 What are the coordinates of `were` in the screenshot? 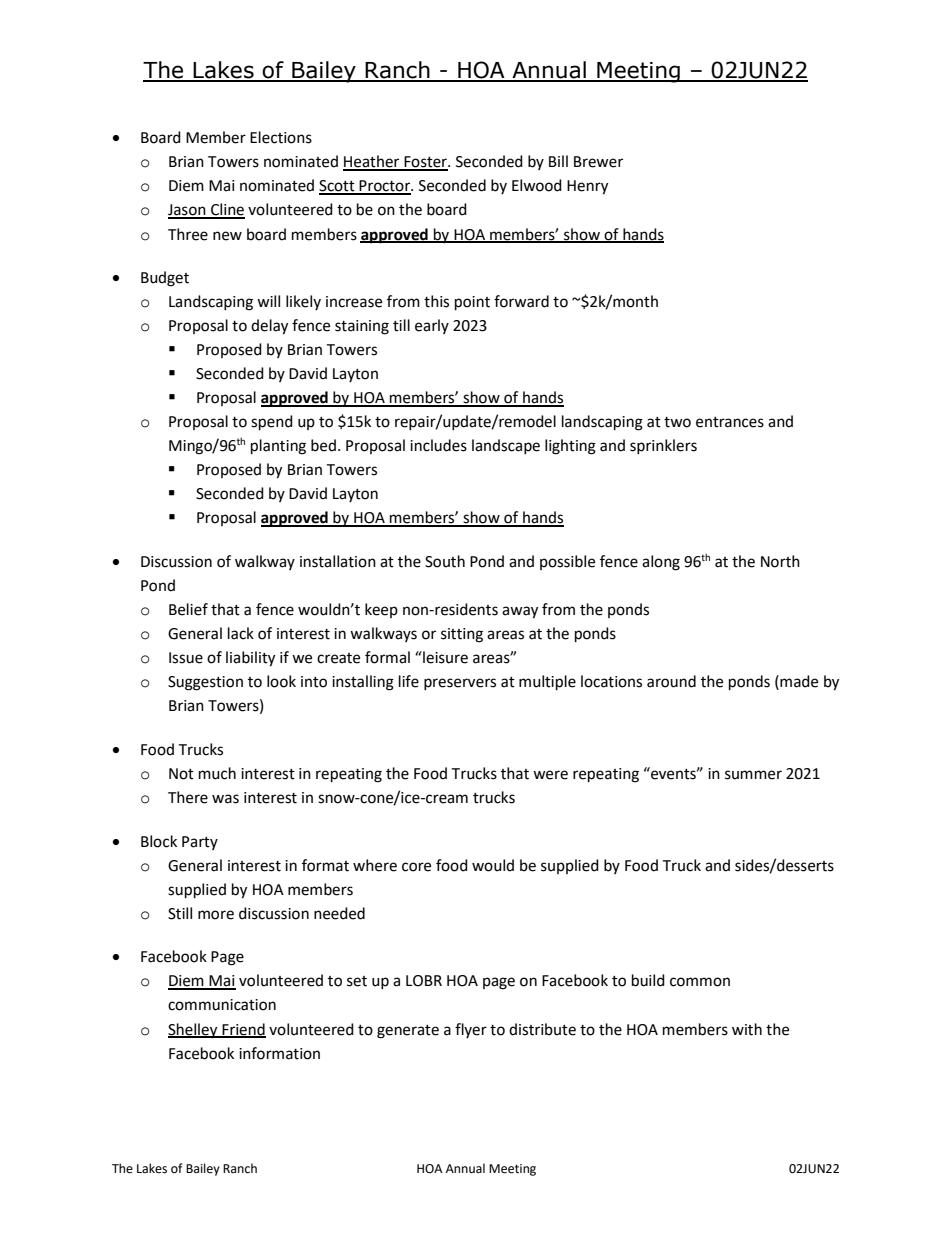 It's located at (550, 775).
